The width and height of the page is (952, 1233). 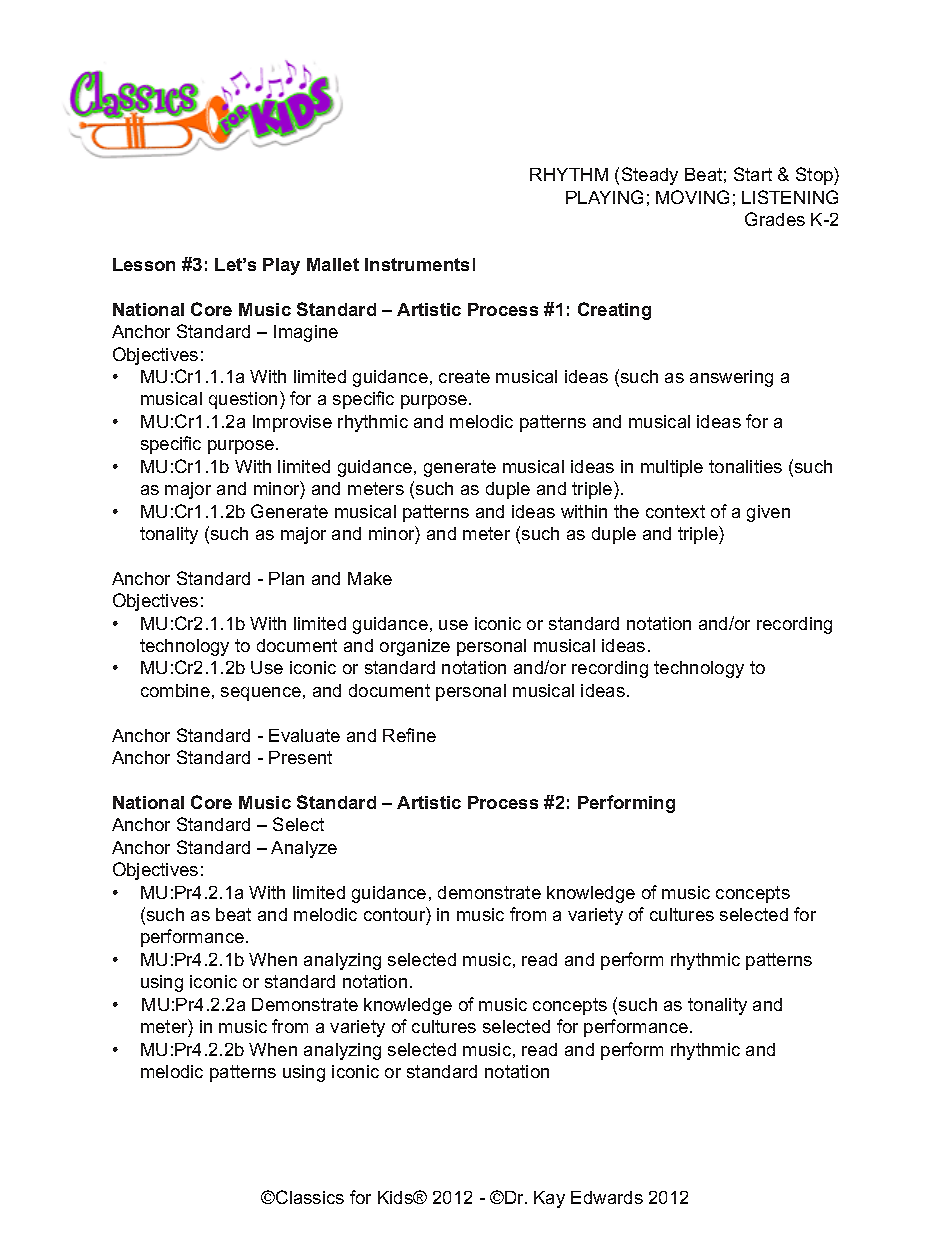 I want to click on context, so click(x=675, y=511).
